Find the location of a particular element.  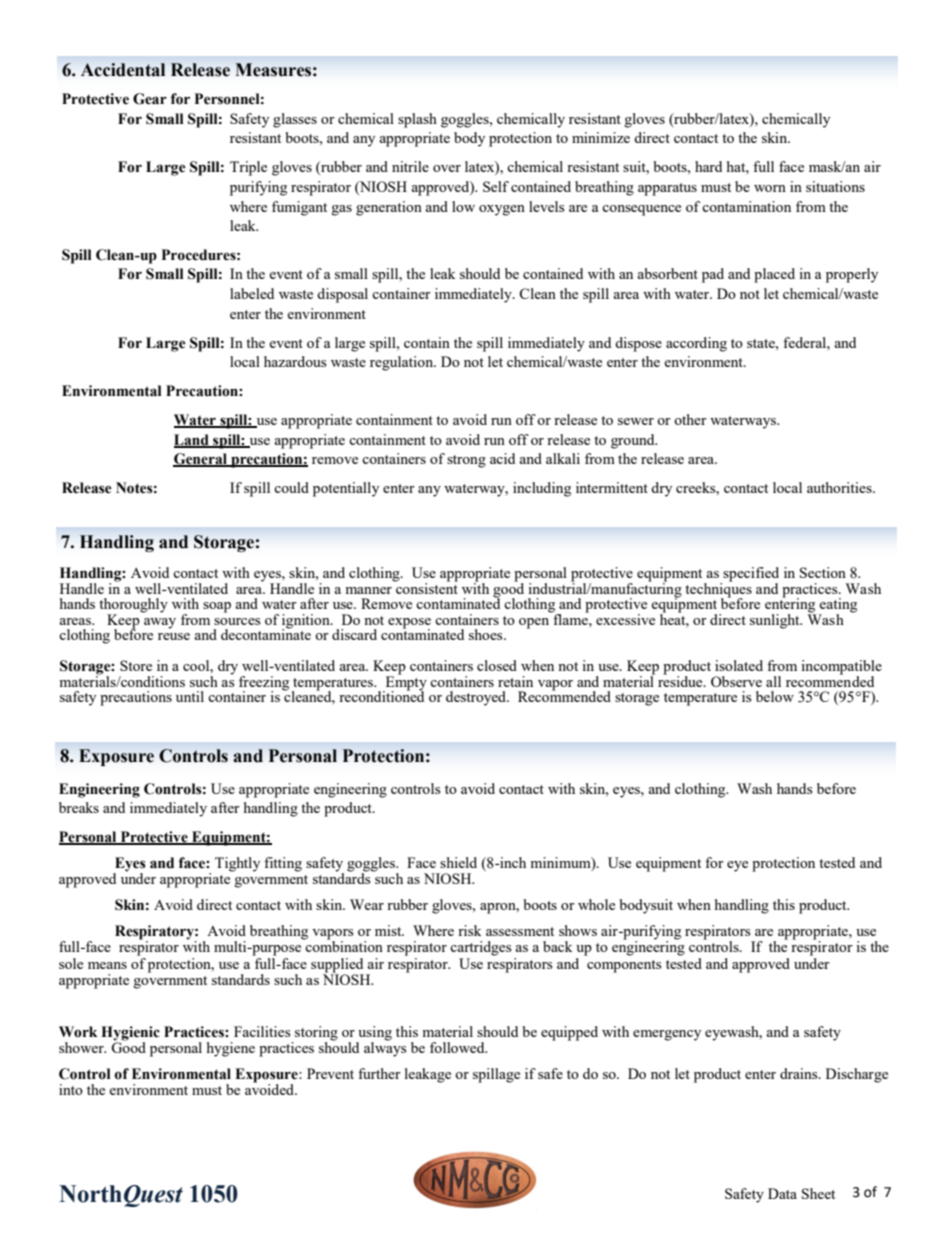

into is located at coordinates (71, 1089).
